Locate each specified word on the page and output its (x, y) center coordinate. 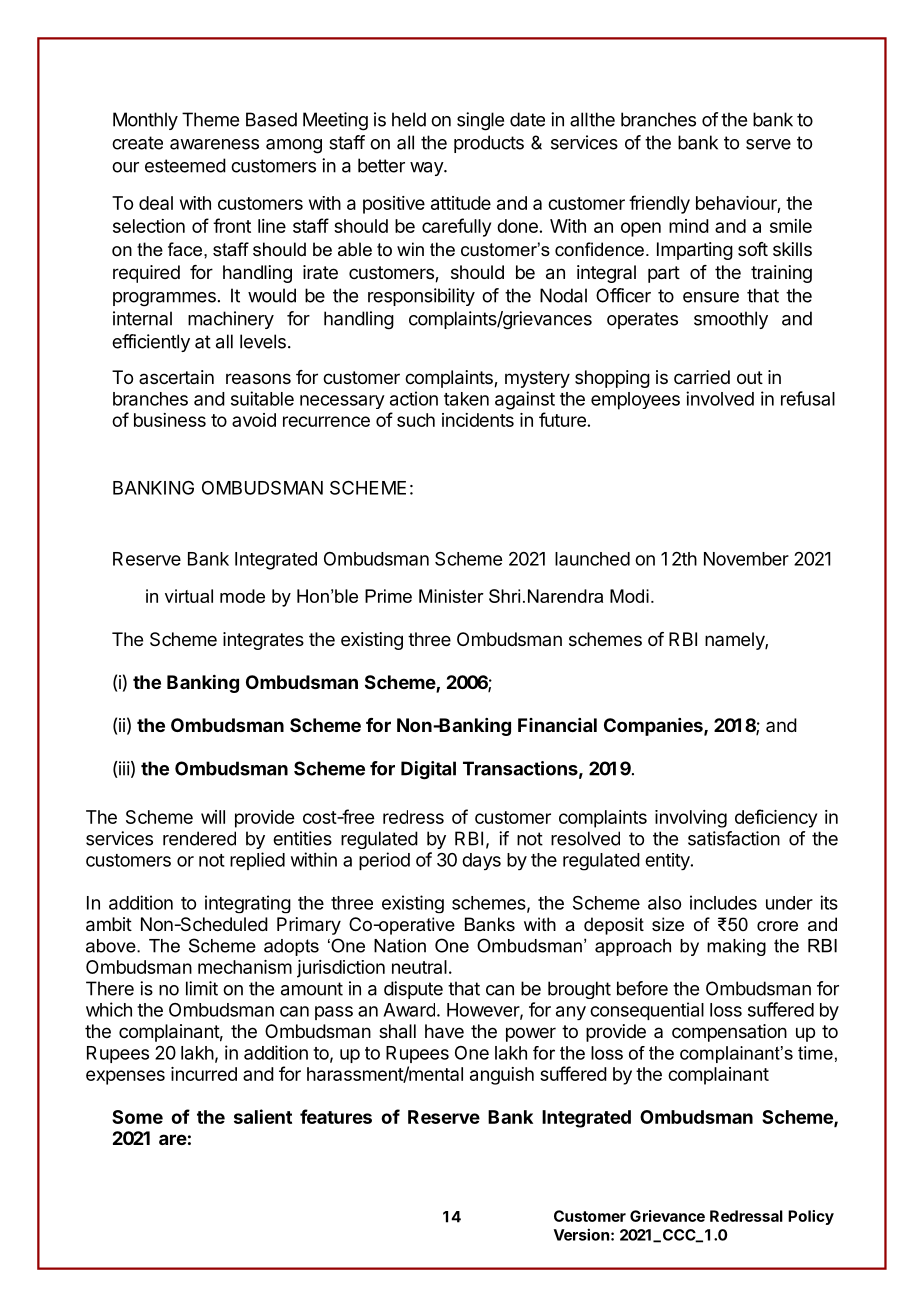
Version (581, 1234)
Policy (811, 1217)
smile (791, 226)
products (489, 144)
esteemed (185, 165)
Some (137, 1117)
